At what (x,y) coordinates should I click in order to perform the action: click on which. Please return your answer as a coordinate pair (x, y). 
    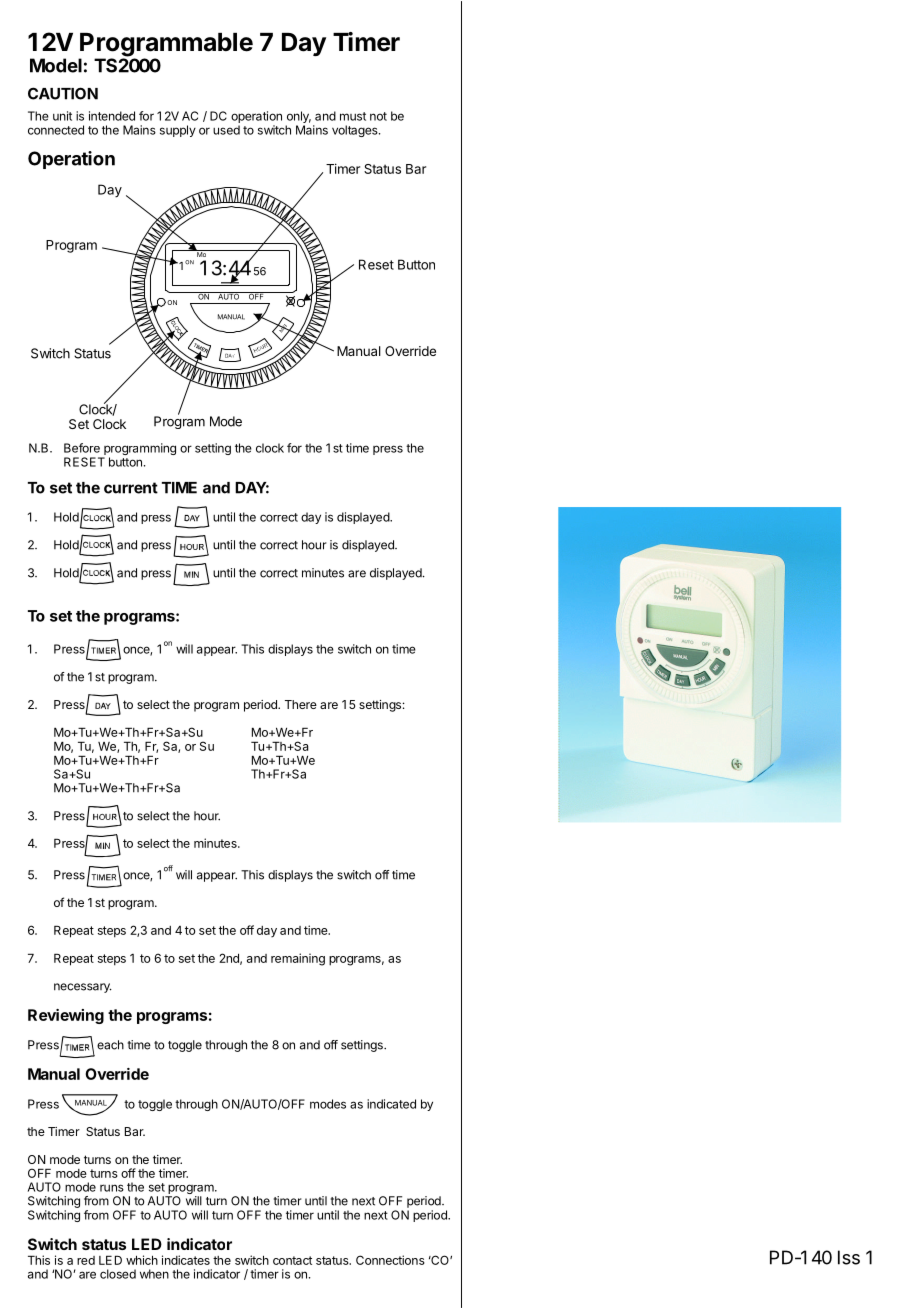
    Looking at the image, I should click on (142, 1260).
